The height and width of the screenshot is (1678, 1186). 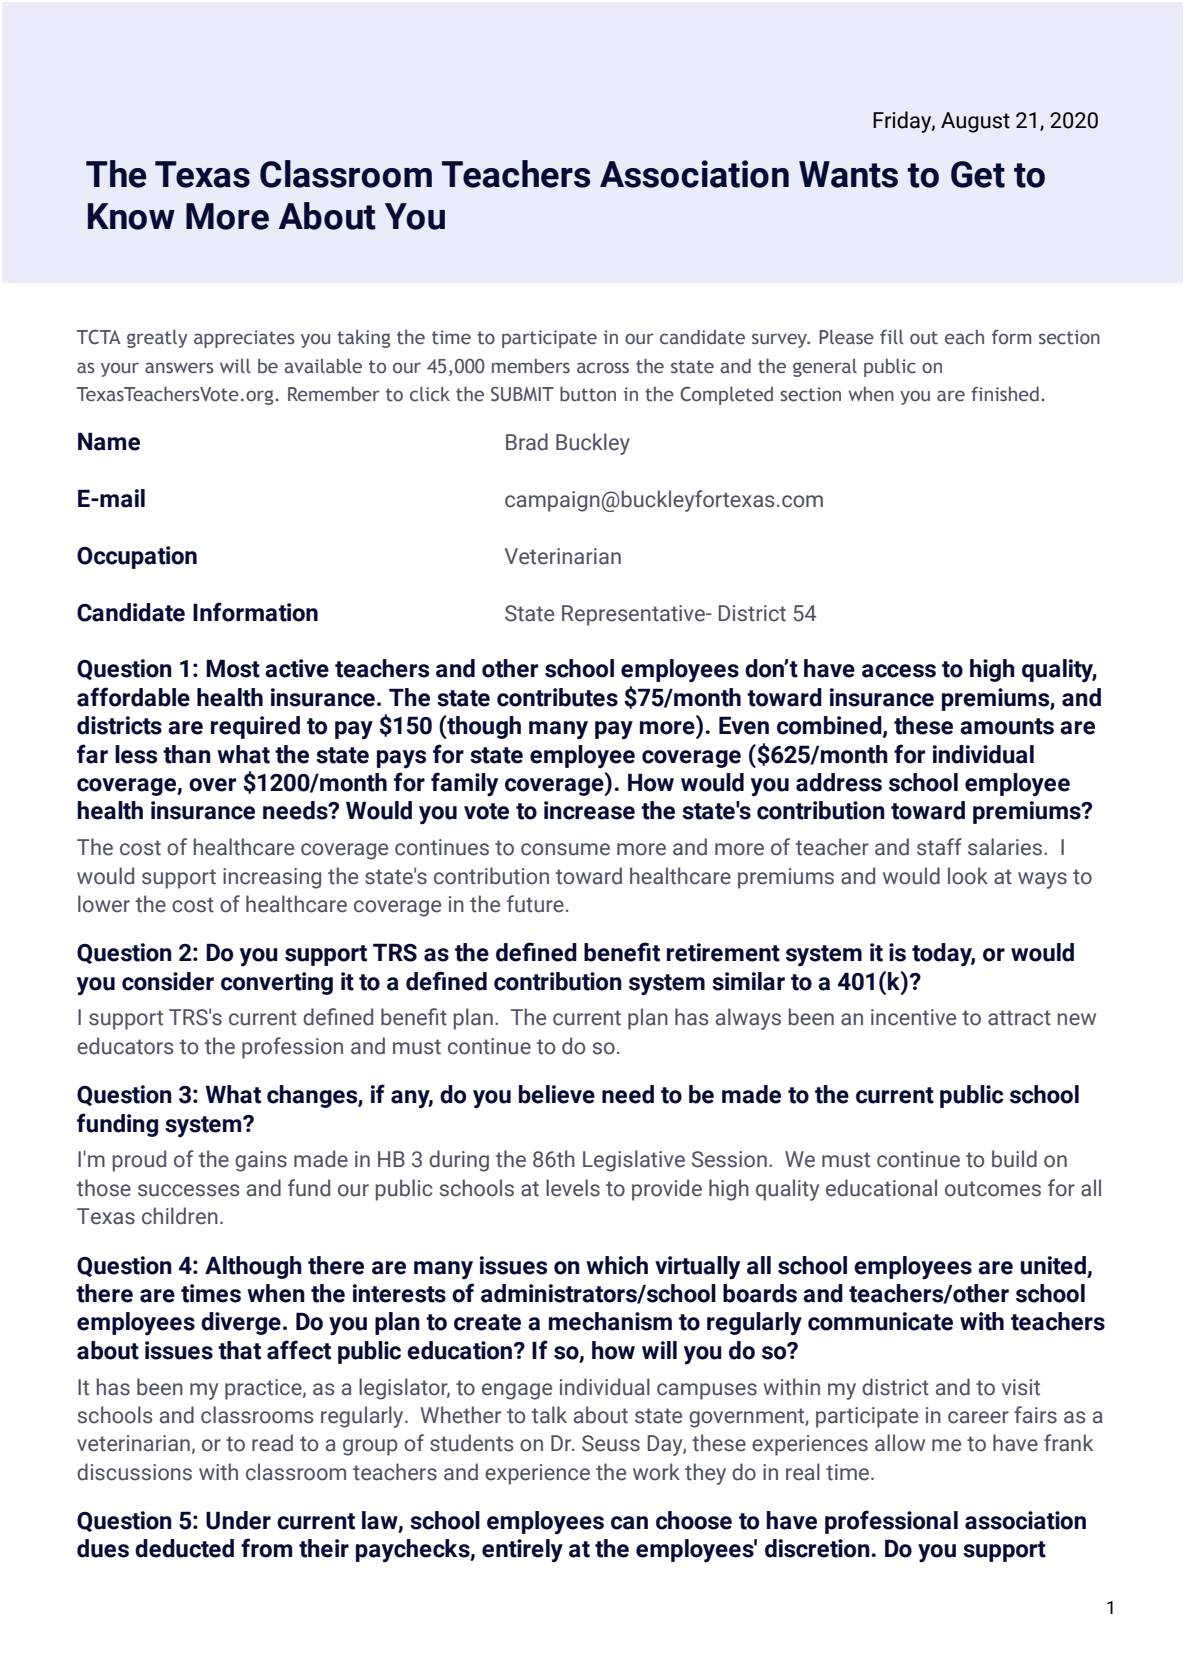 What do you see at coordinates (557, 1094) in the screenshot?
I see `believe` at bounding box center [557, 1094].
